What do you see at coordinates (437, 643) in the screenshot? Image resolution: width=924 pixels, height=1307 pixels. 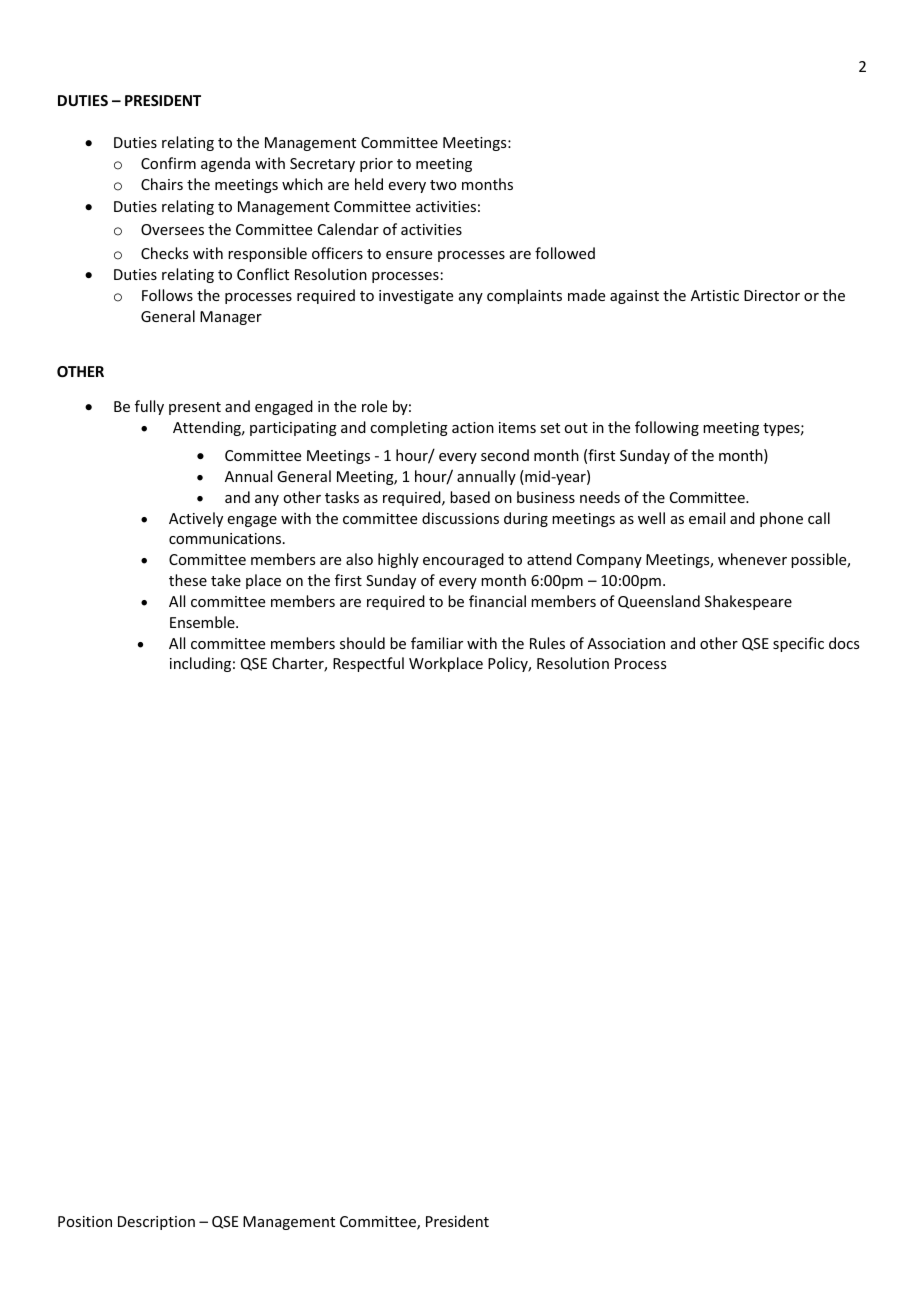 I see `familiar` at bounding box center [437, 643].
